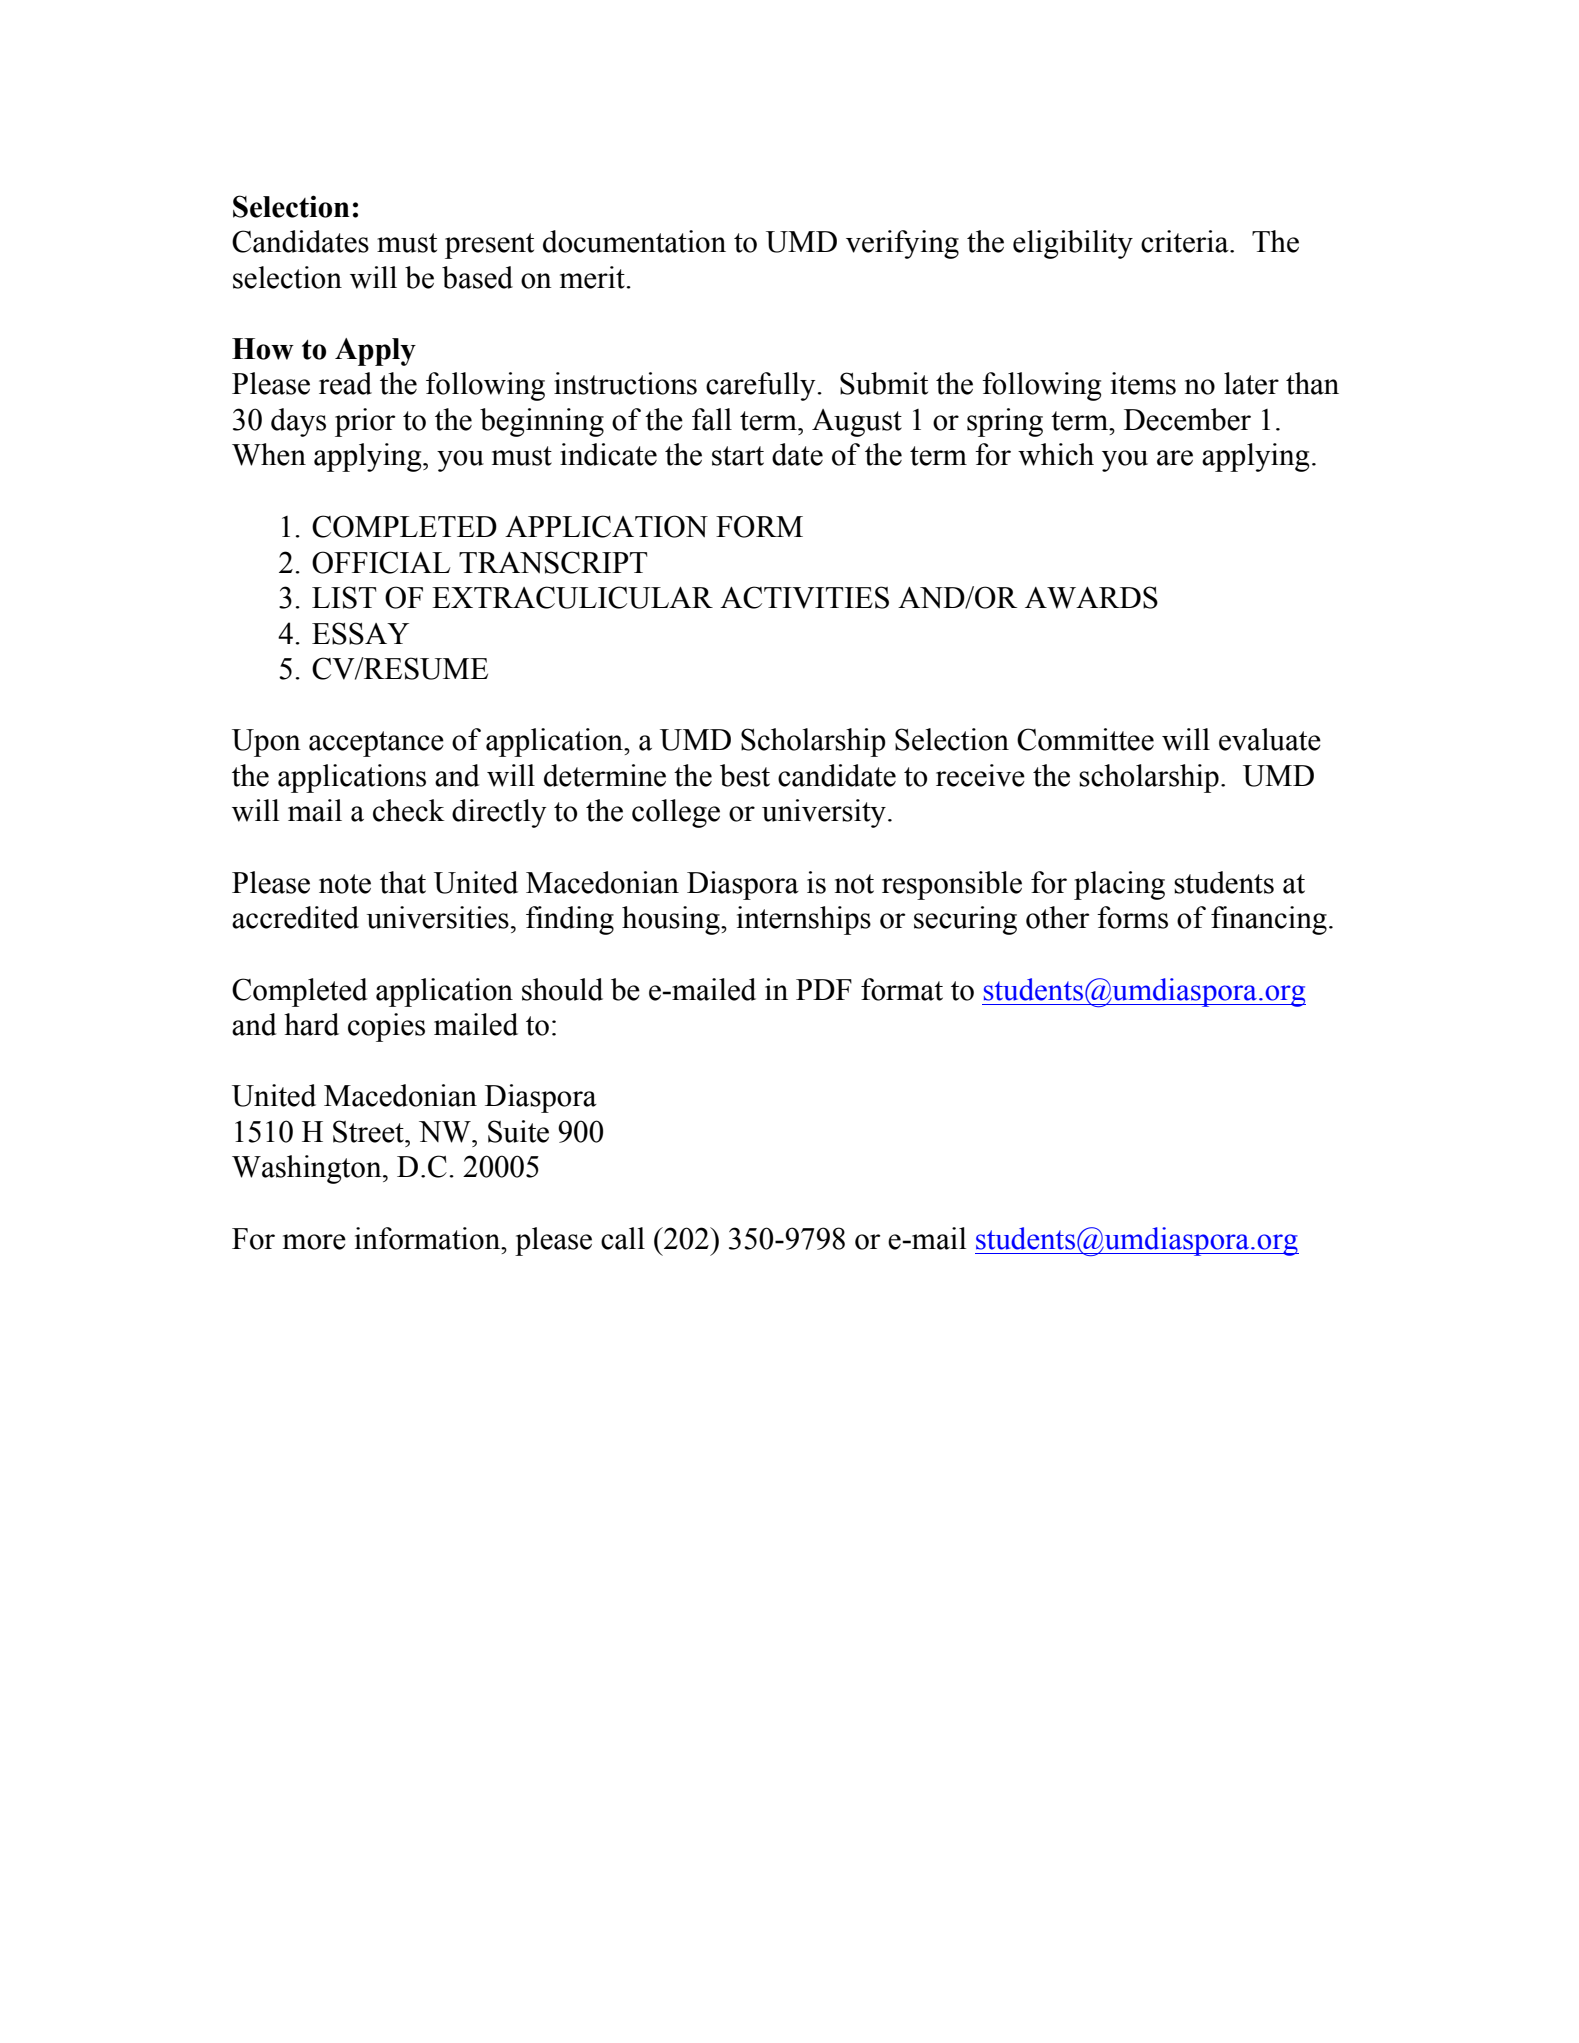  I want to click on call, so click(623, 1238).
